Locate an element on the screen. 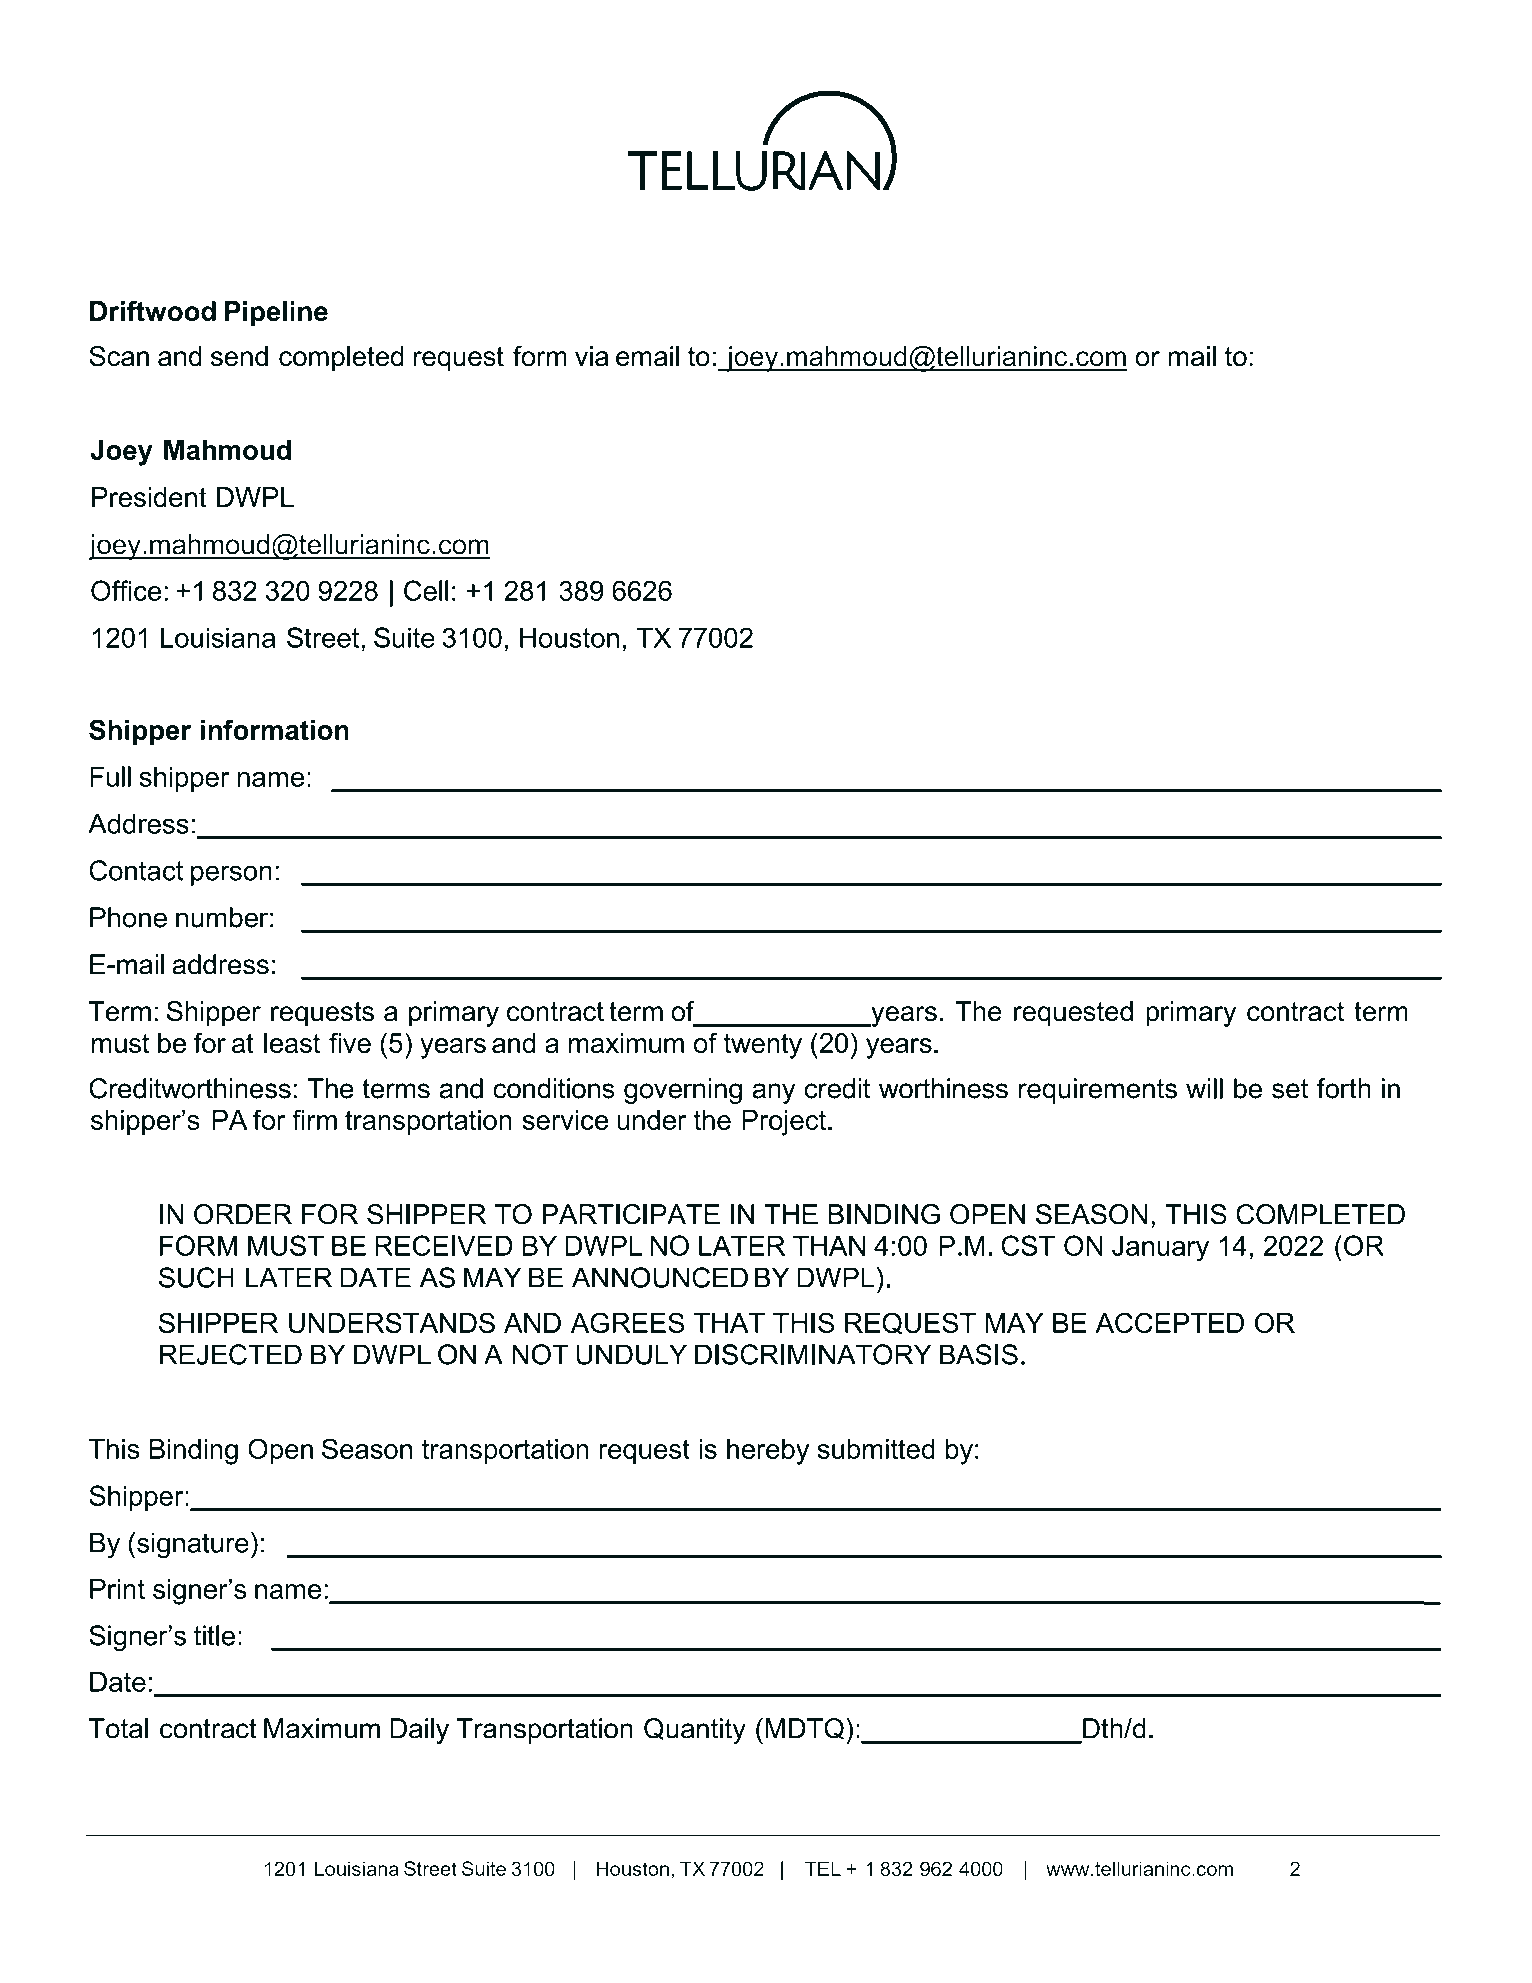 Image resolution: width=1532 pixels, height=1983 pixels. person is located at coordinates (231, 875).
